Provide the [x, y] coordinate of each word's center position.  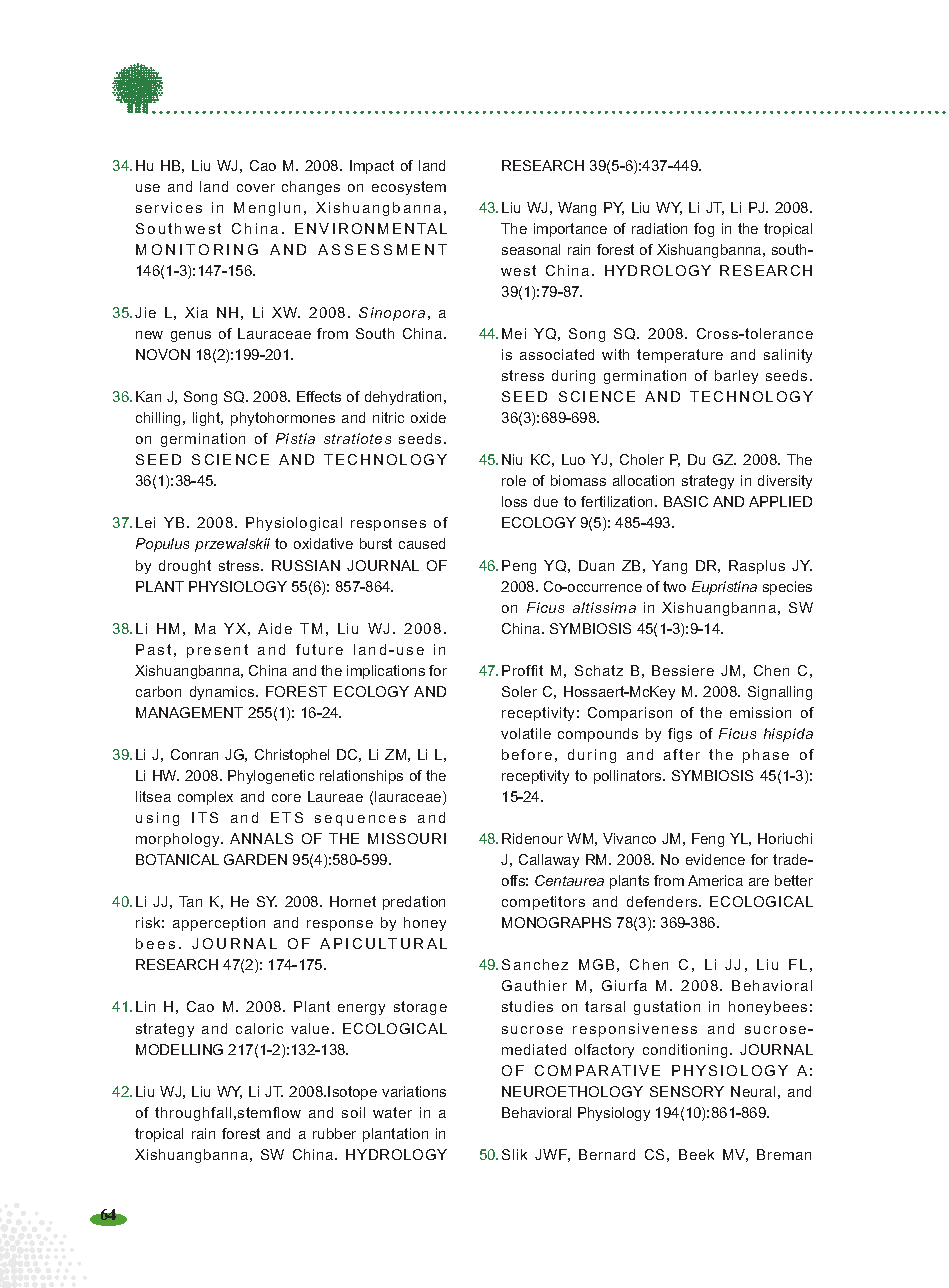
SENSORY [687, 1091]
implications [386, 672]
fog [704, 230]
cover [256, 188]
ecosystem [409, 188]
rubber [334, 1133]
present [217, 651]
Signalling [780, 693]
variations [414, 1091]
